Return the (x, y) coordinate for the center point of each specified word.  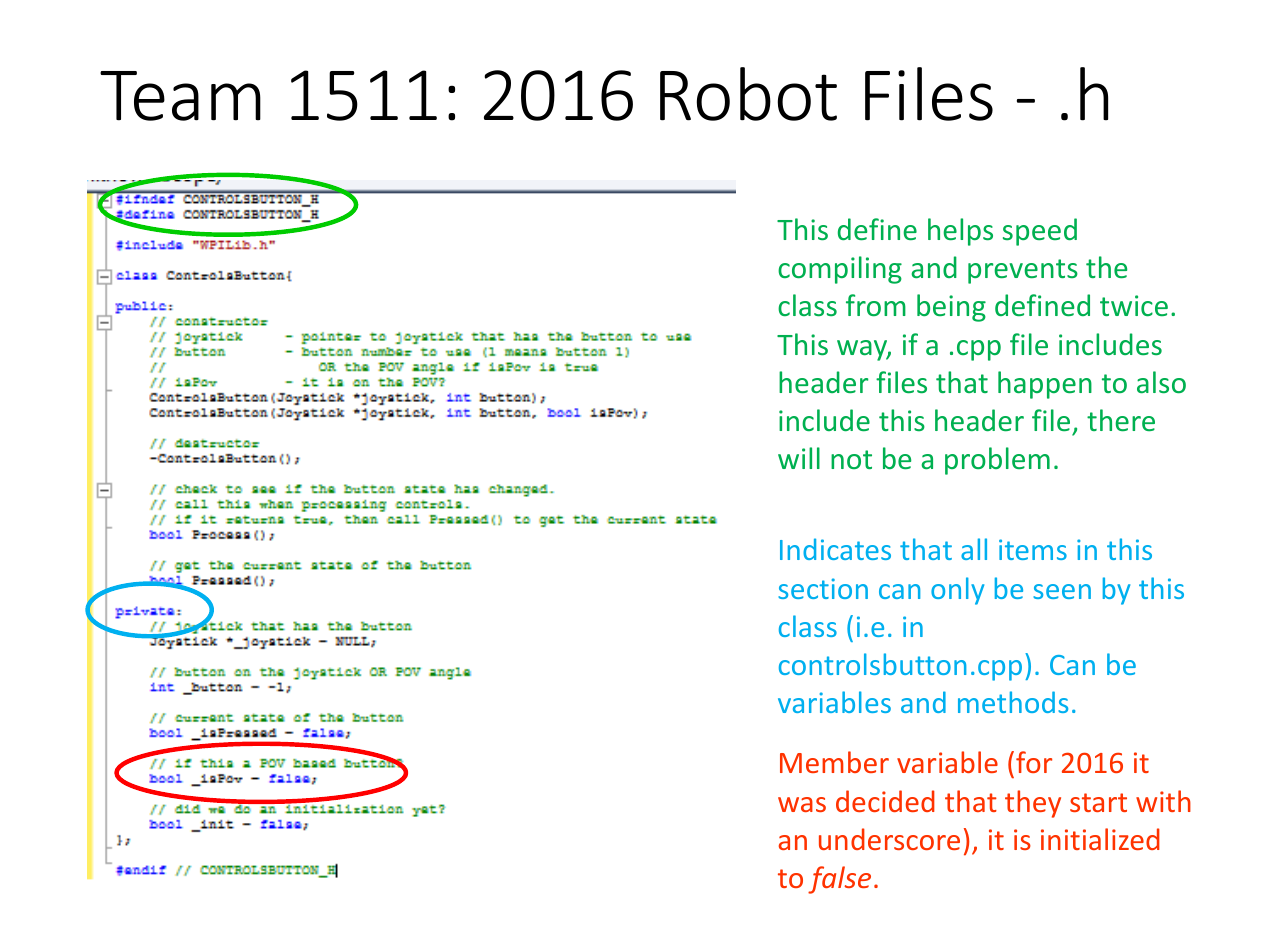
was (802, 804)
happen (1045, 385)
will (799, 458)
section (823, 588)
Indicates (835, 549)
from (876, 305)
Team (180, 96)
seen (1062, 591)
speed (1040, 232)
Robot (748, 94)
